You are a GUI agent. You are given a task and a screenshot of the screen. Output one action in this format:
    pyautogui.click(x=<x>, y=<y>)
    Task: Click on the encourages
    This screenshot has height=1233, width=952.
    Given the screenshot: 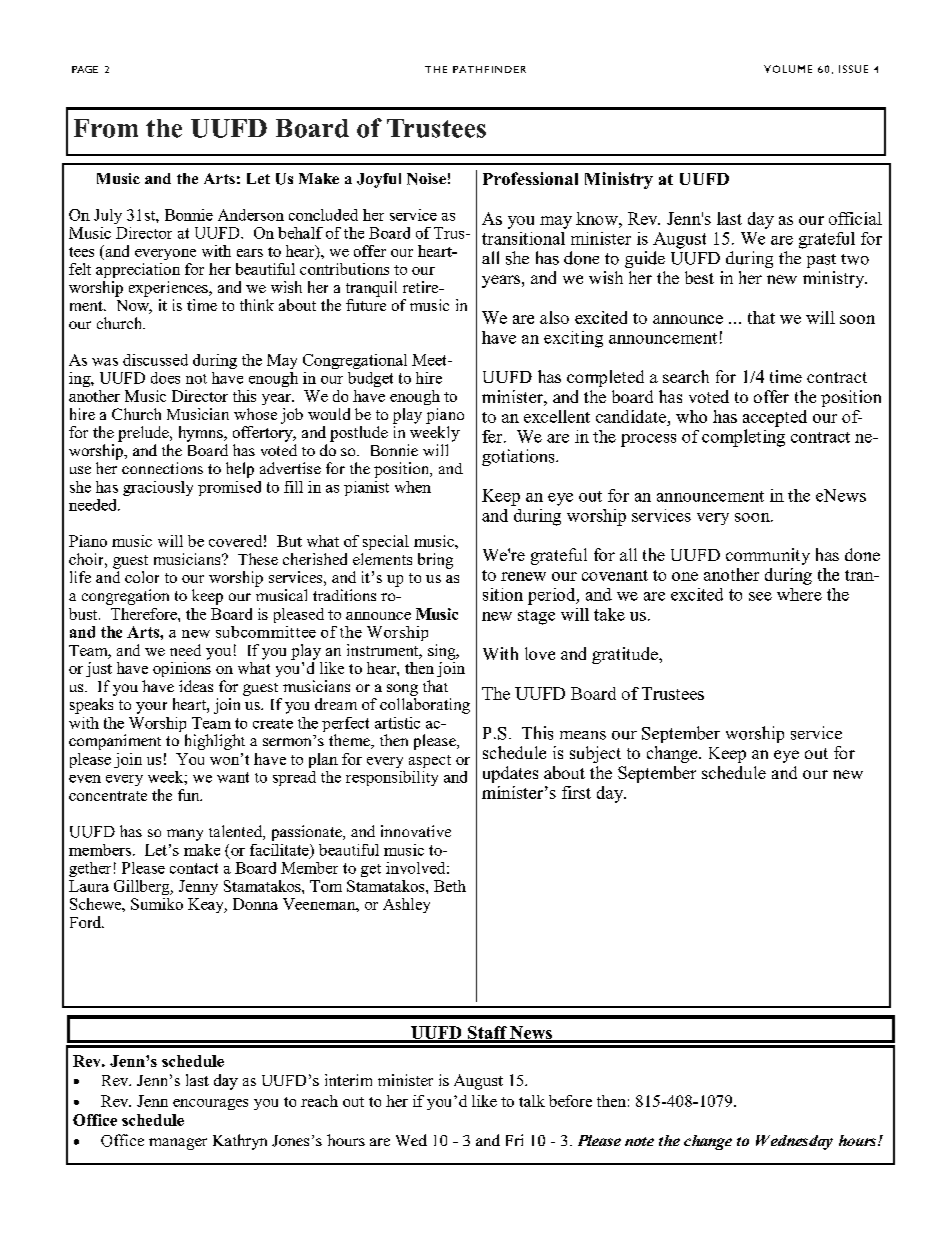 What is the action you would take?
    pyautogui.click(x=210, y=1104)
